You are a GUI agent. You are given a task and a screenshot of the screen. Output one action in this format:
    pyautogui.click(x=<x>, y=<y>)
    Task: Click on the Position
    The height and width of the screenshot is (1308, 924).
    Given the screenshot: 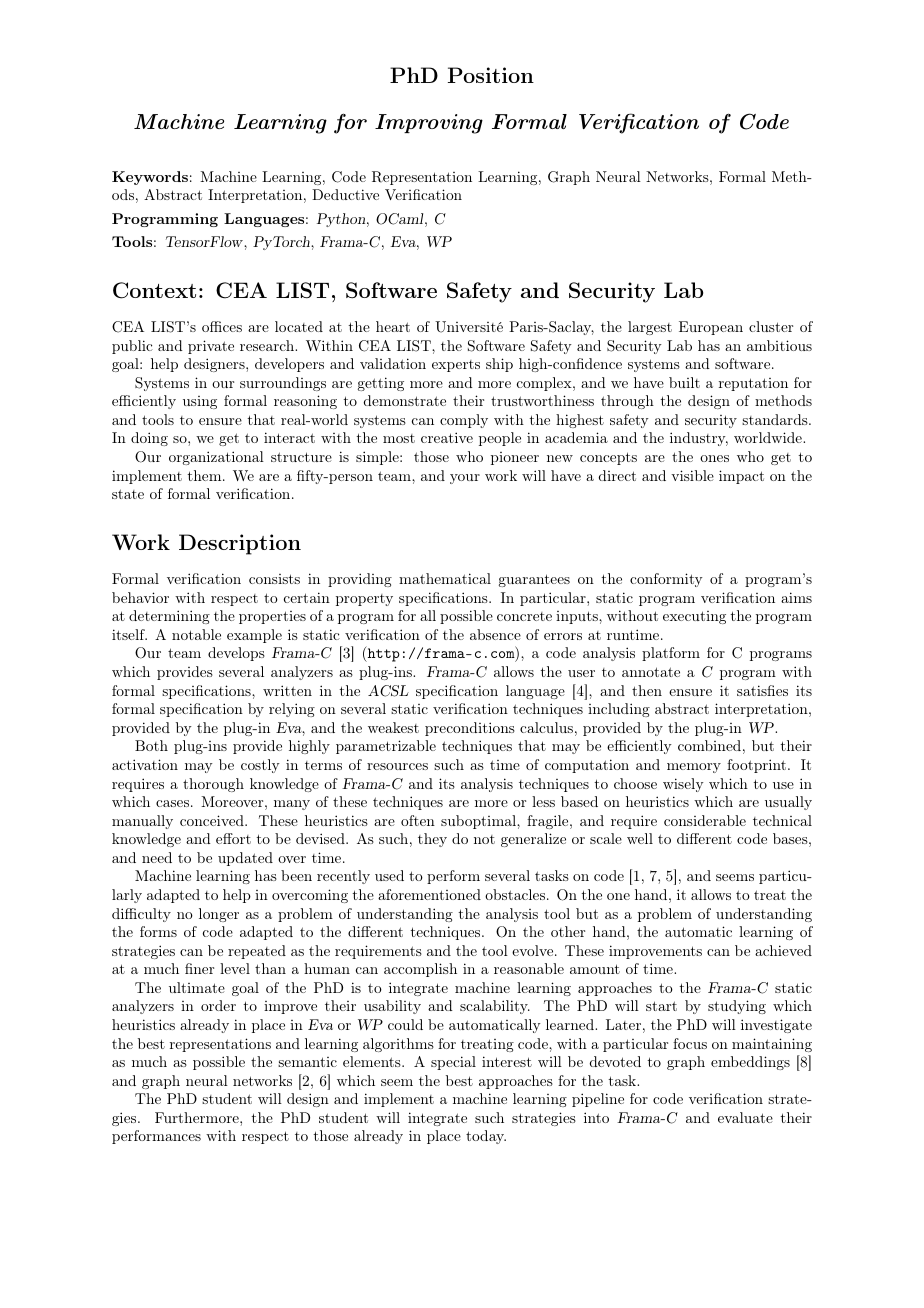 What is the action you would take?
    pyautogui.click(x=491, y=75)
